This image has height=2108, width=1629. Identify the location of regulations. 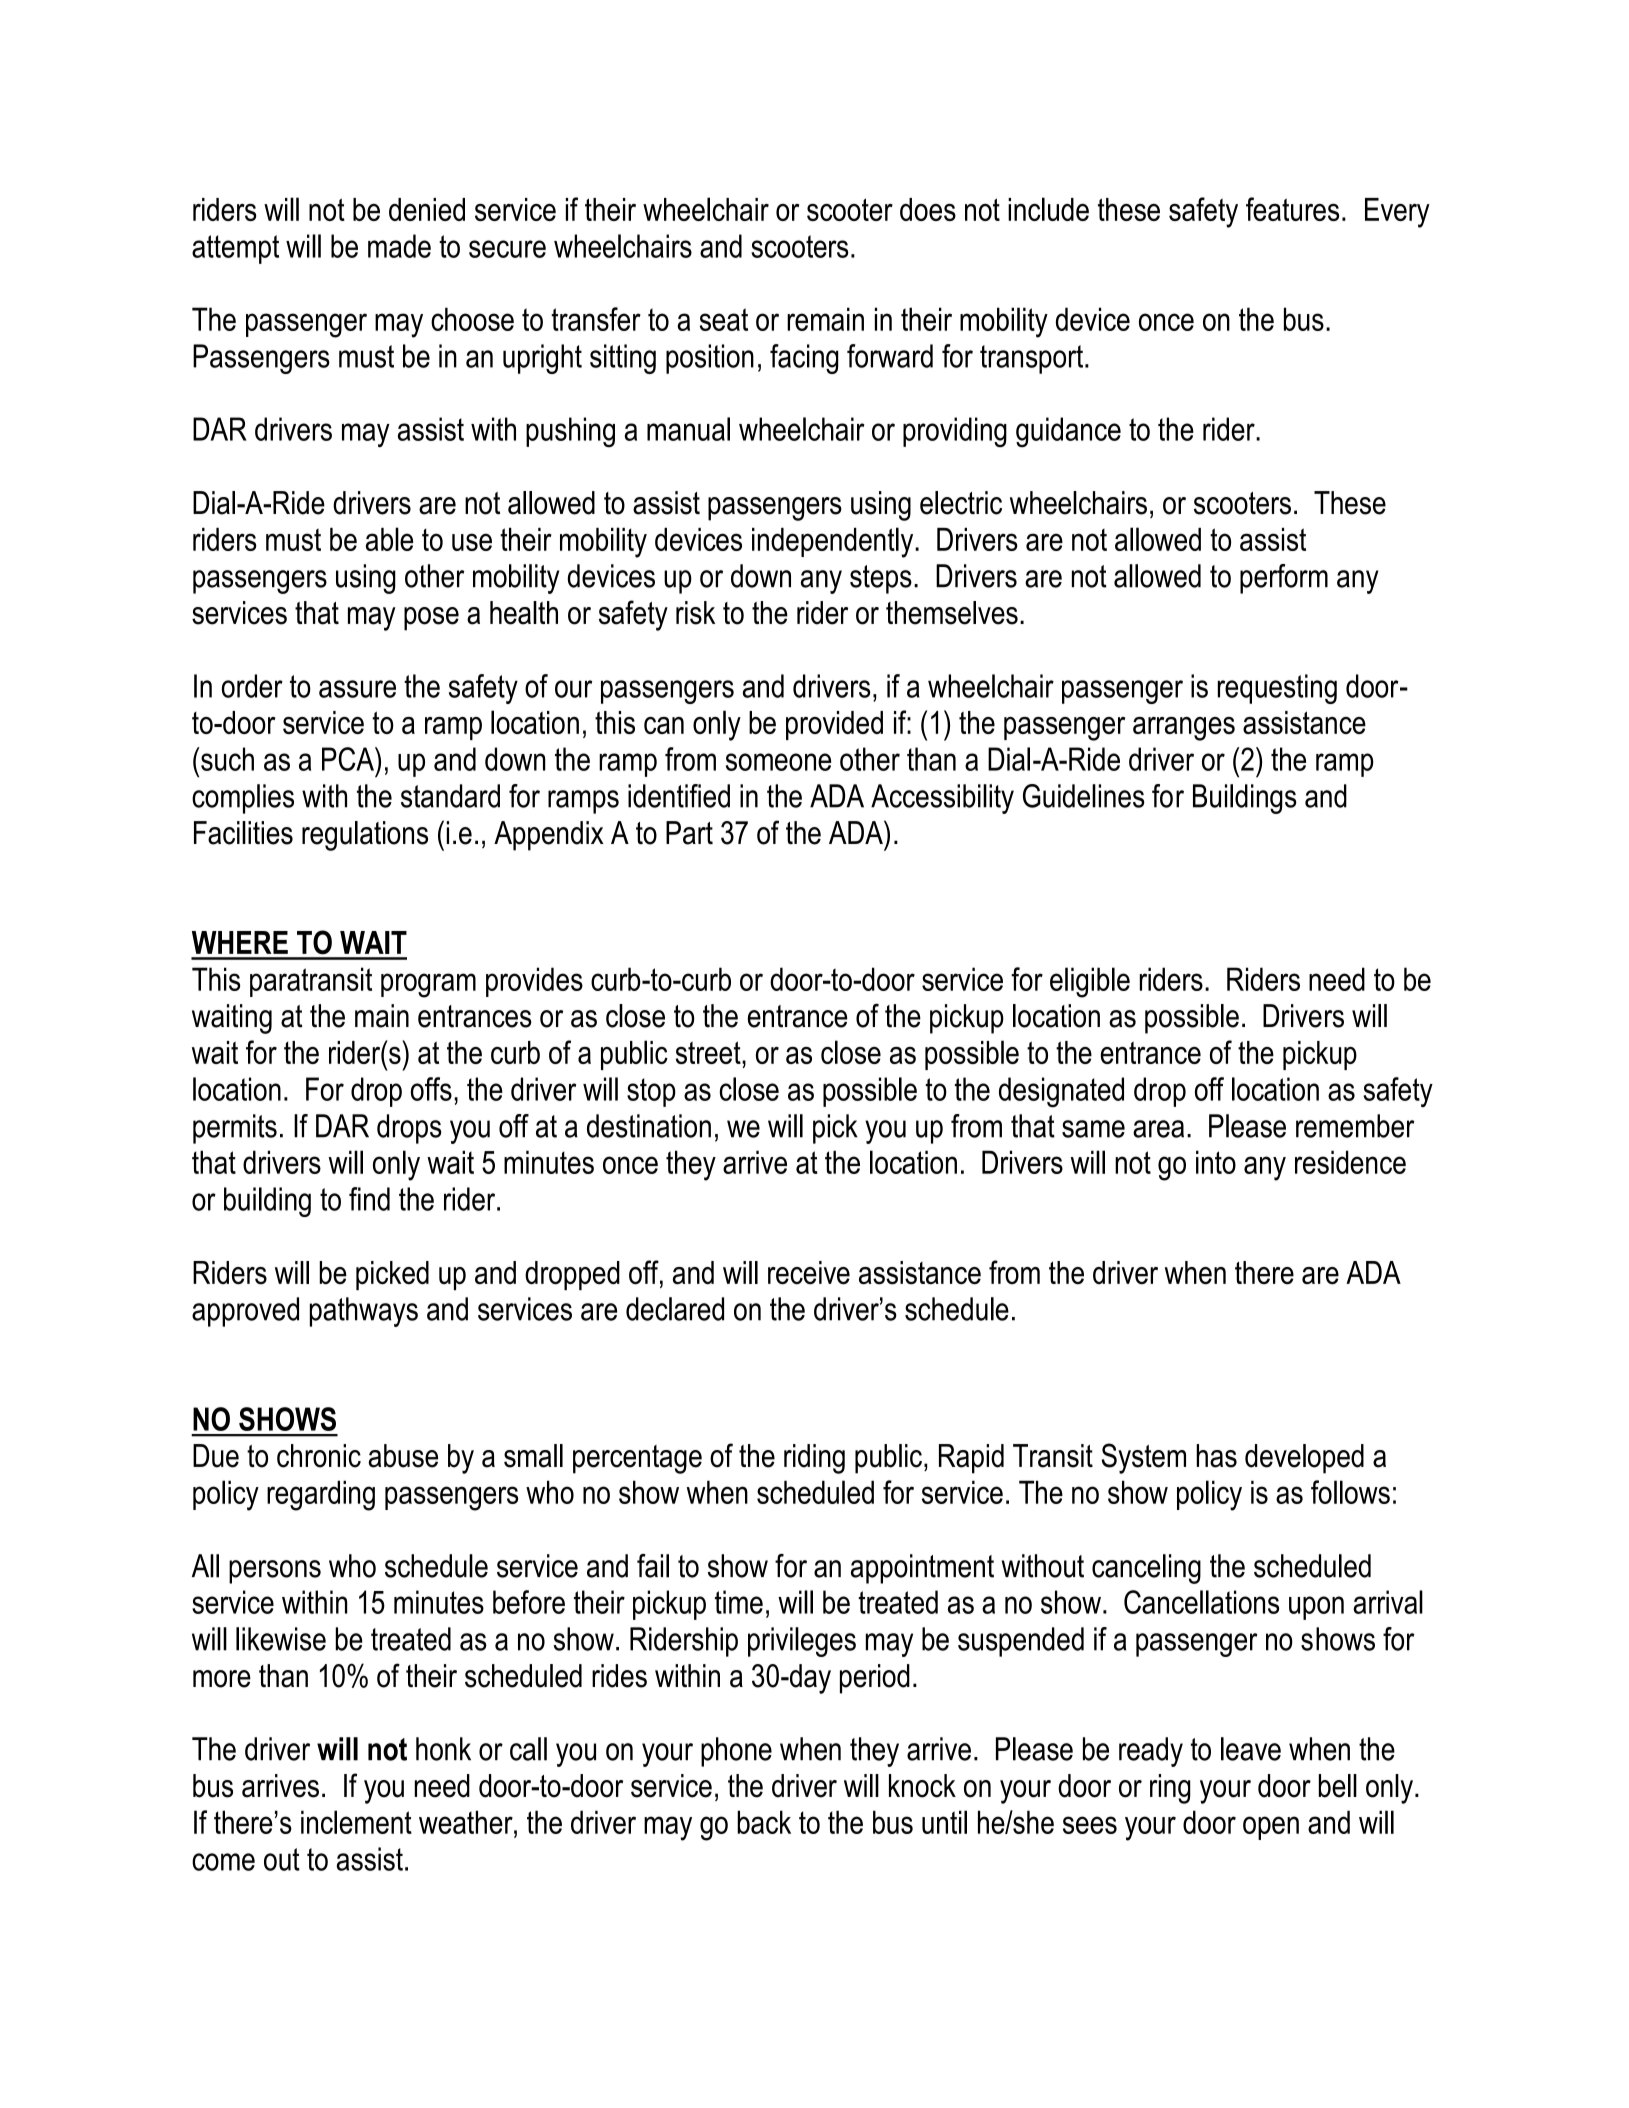
(365, 836).
